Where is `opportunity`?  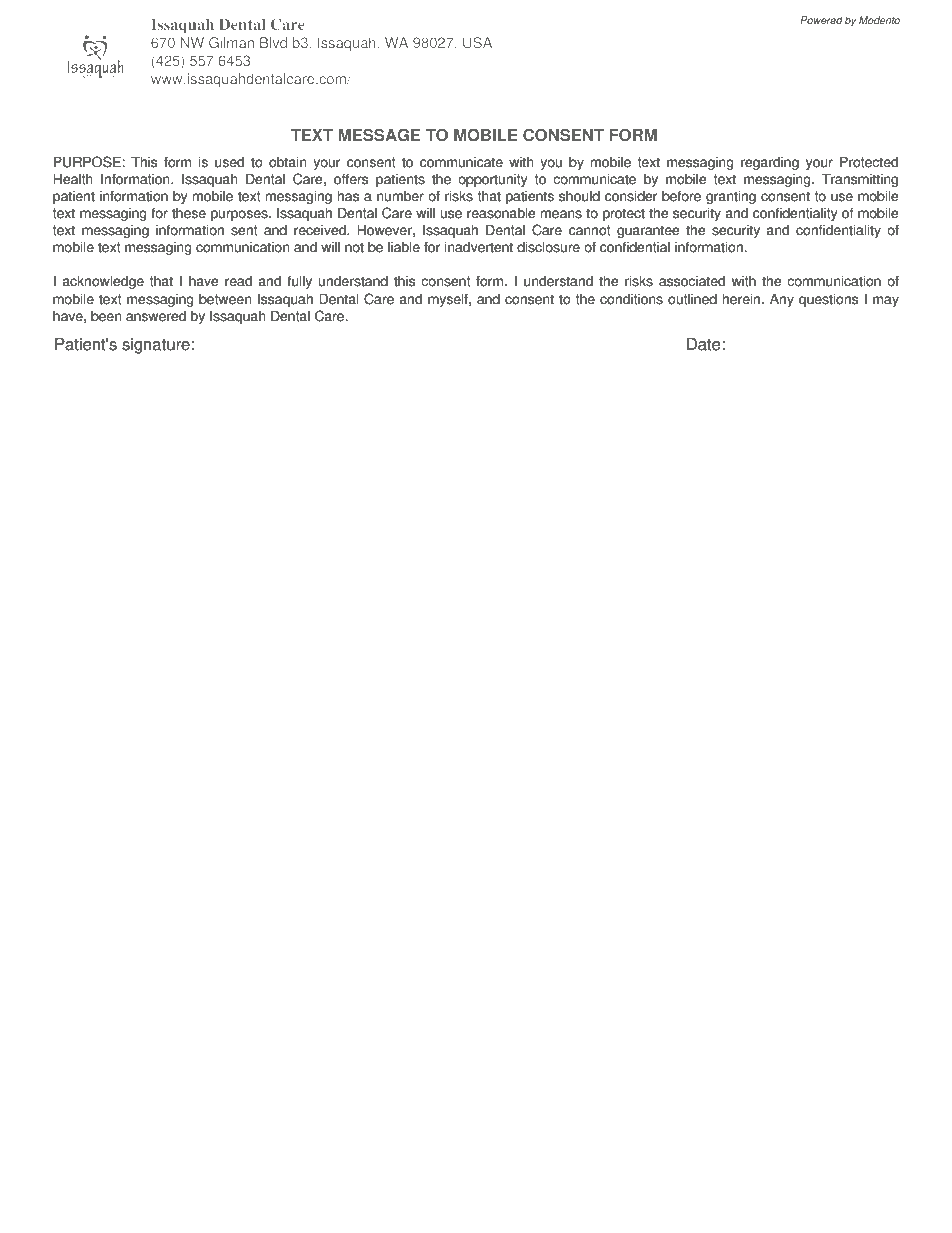 opportunity is located at coordinates (492, 180).
